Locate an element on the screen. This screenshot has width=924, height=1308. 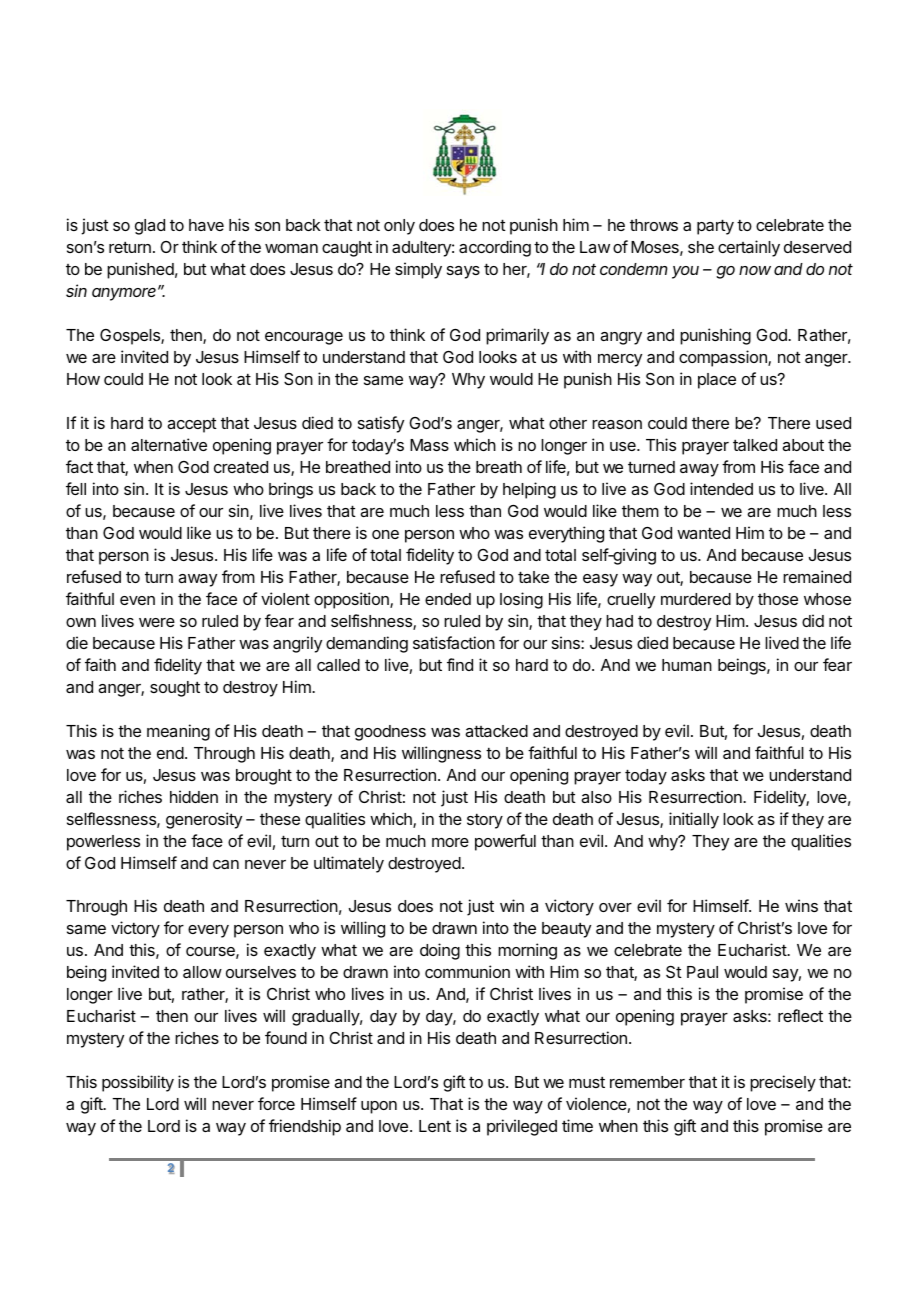
certainly is located at coordinates (749, 248).
